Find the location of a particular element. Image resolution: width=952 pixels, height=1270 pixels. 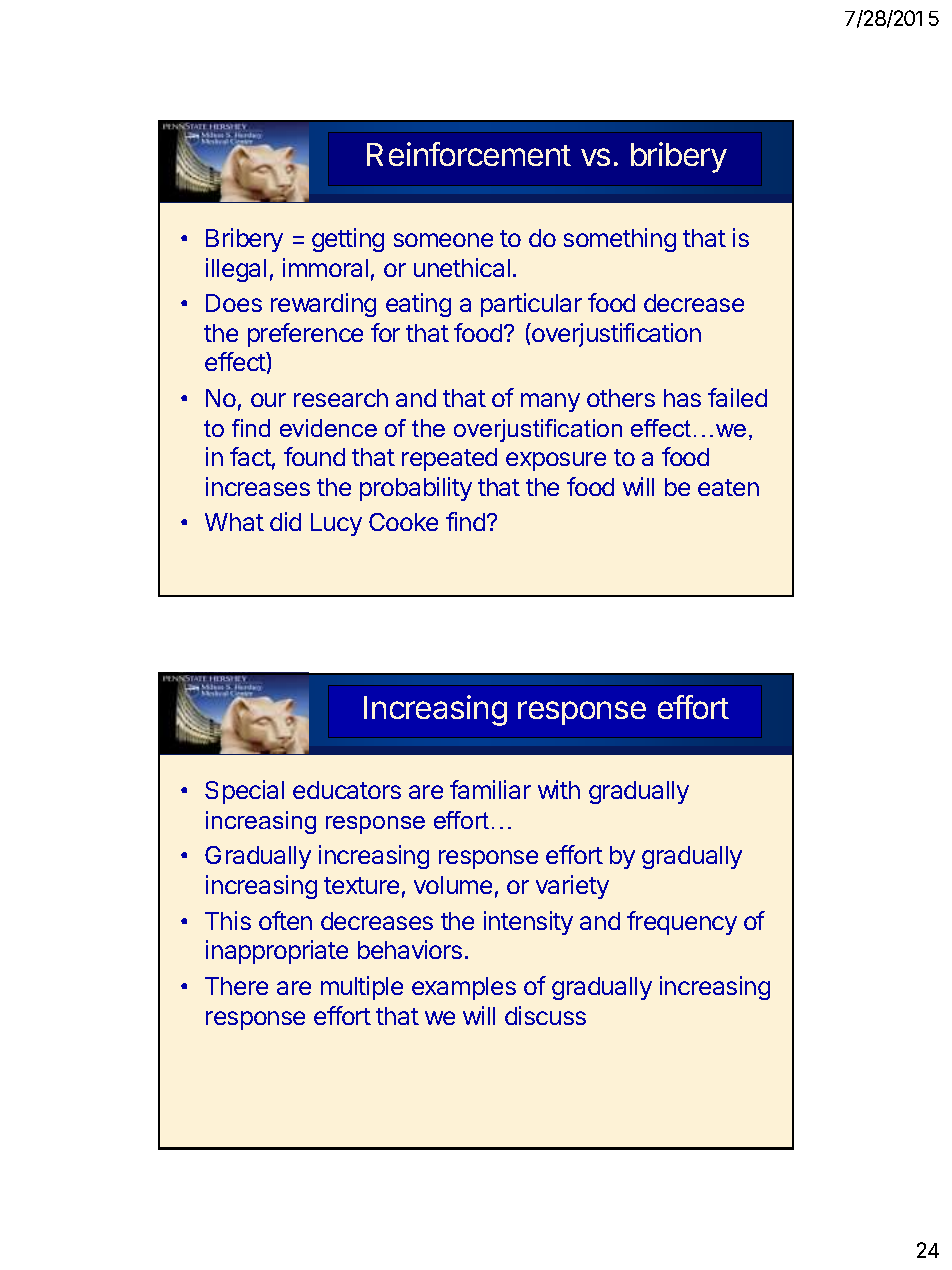

Reinforcement is located at coordinates (469, 154).
